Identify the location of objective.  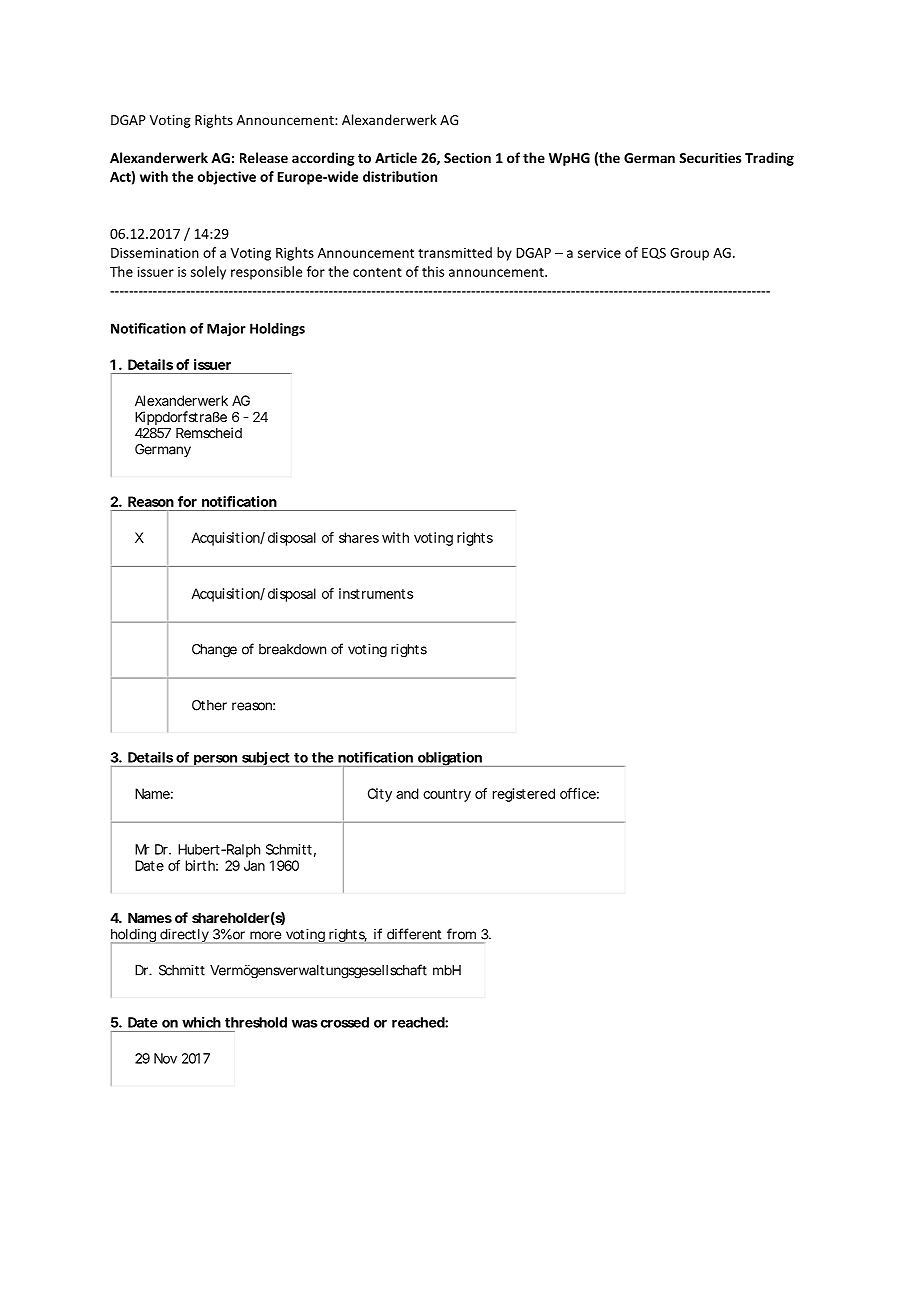
(227, 178).
